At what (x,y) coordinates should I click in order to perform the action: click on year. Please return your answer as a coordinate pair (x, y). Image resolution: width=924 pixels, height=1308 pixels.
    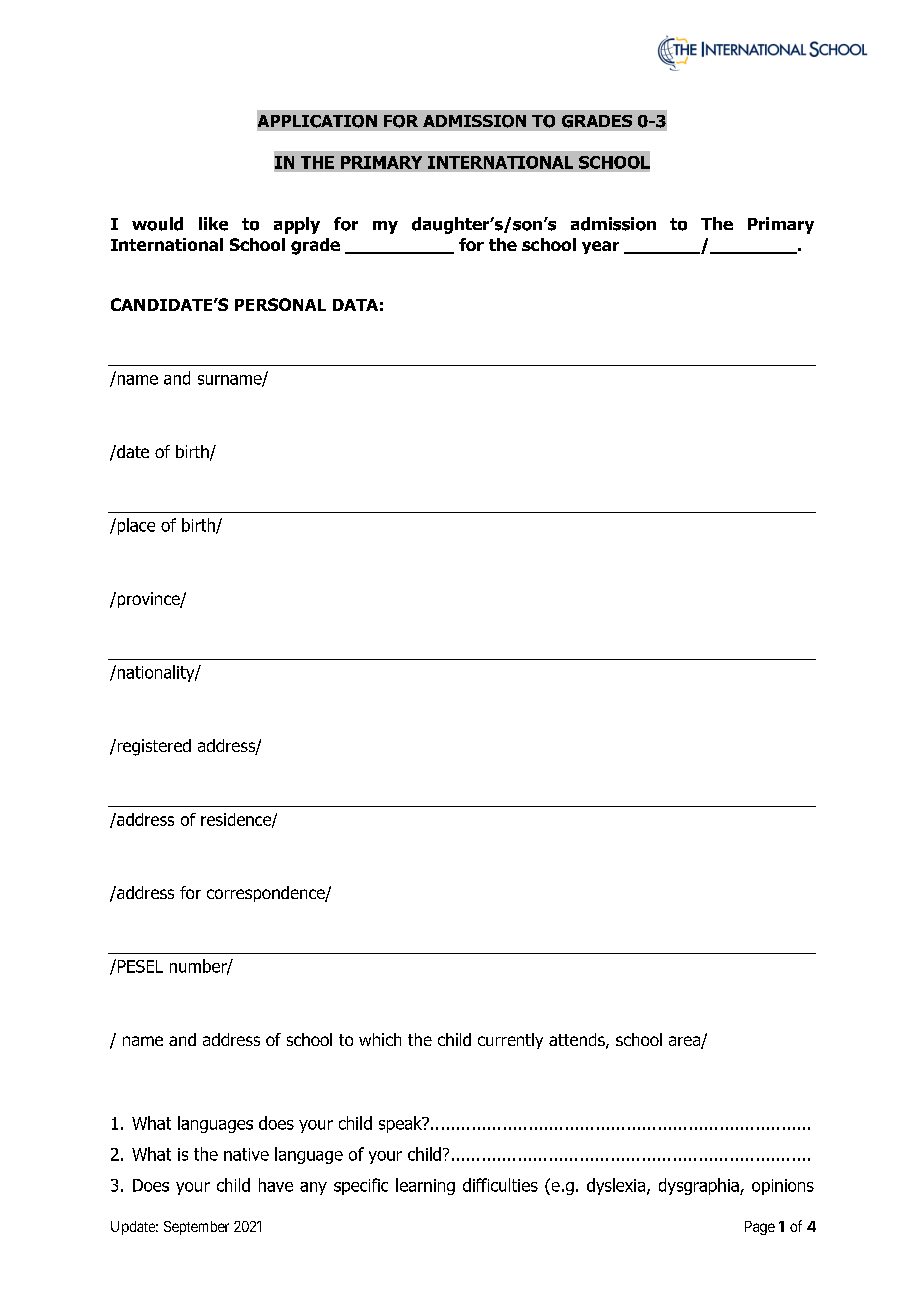
    Looking at the image, I should click on (600, 247).
